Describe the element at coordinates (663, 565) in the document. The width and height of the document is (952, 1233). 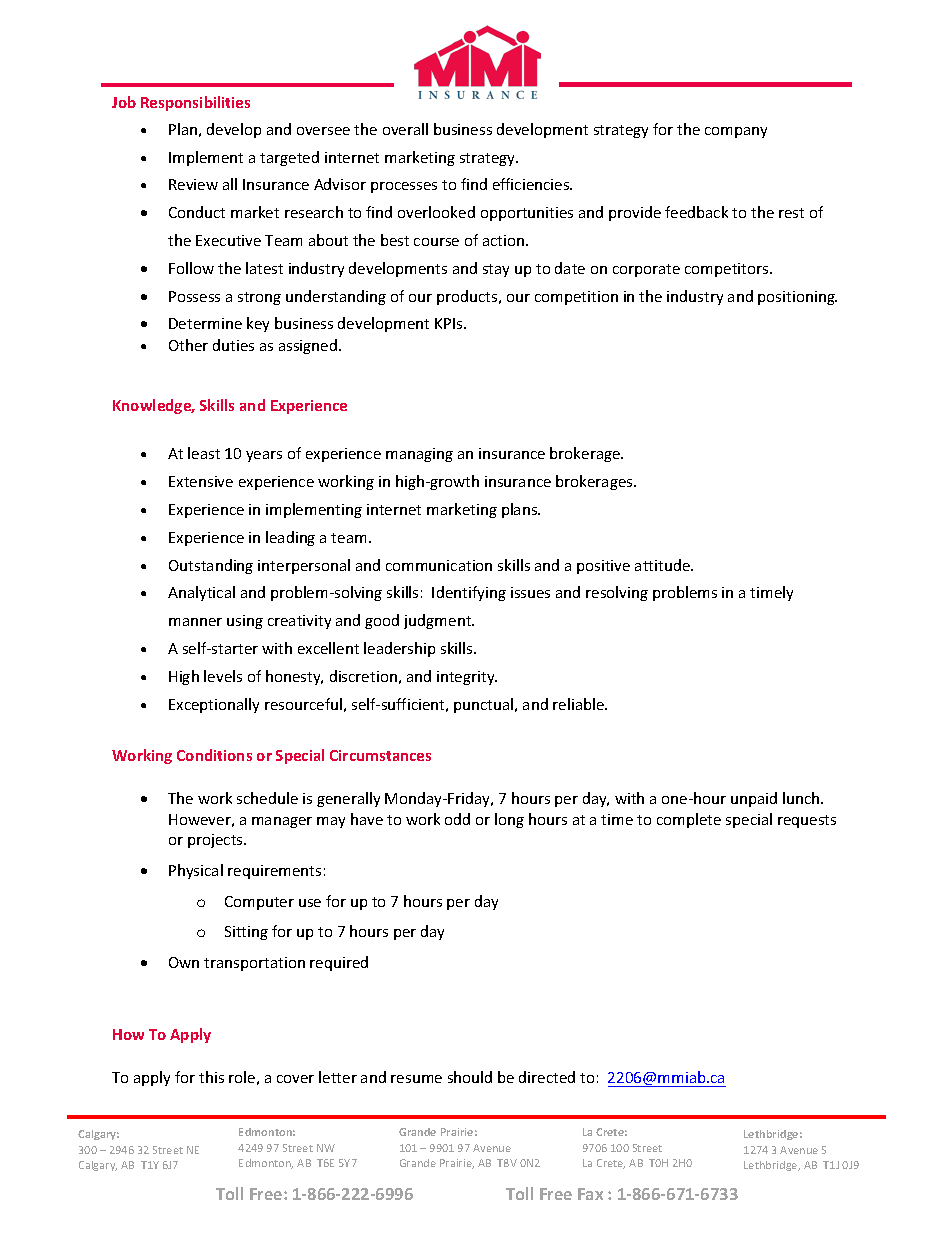
I see `attitude` at that location.
